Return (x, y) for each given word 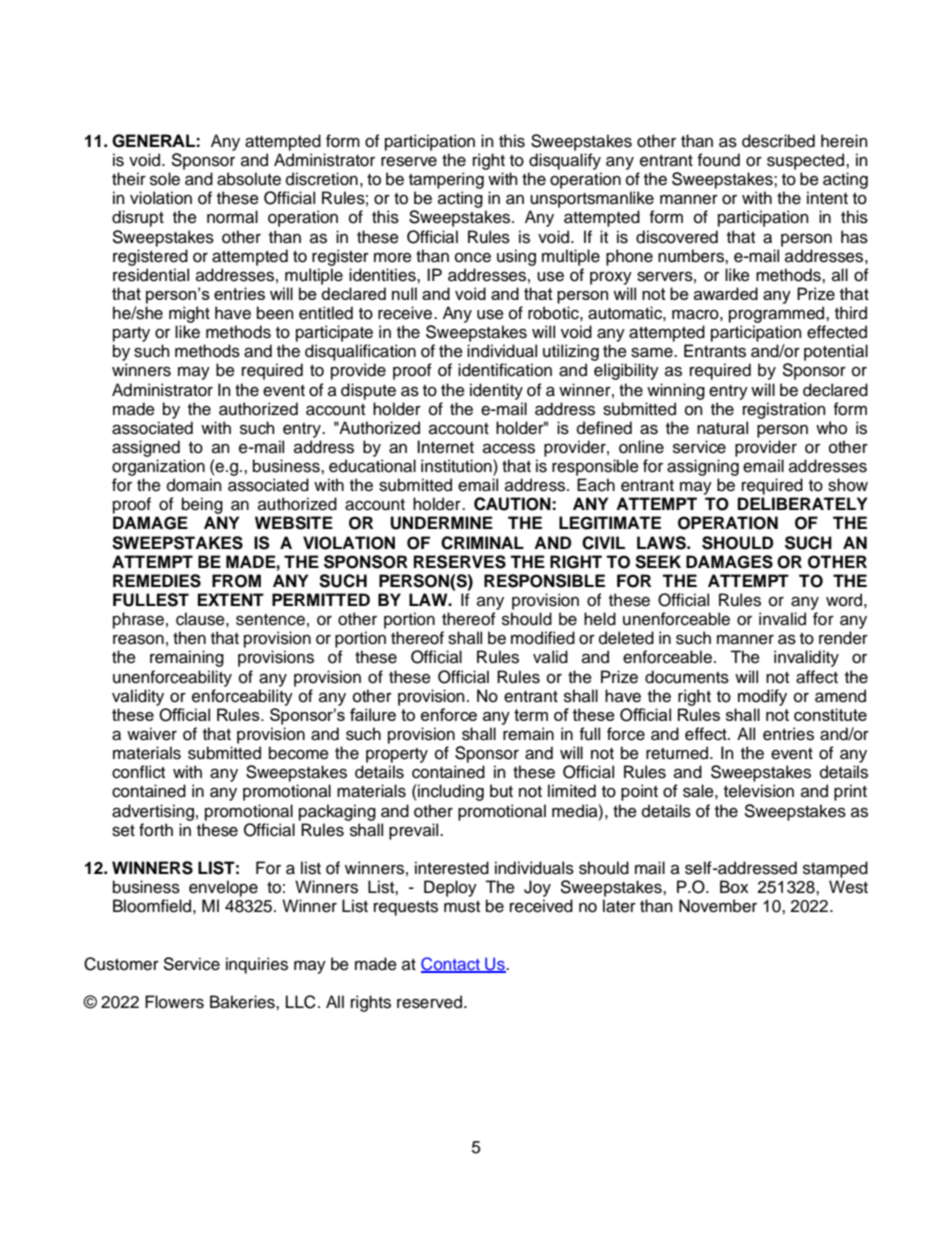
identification (505, 370)
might (189, 314)
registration (784, 410)
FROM (236, 581)
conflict (138, 772)
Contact (451, 965)
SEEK (658, 562)
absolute (249, 179)
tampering (446, 180)
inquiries (257, 965)
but (501, 791)
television (759, 791)
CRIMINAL (482, 543)
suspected (807, 161)
